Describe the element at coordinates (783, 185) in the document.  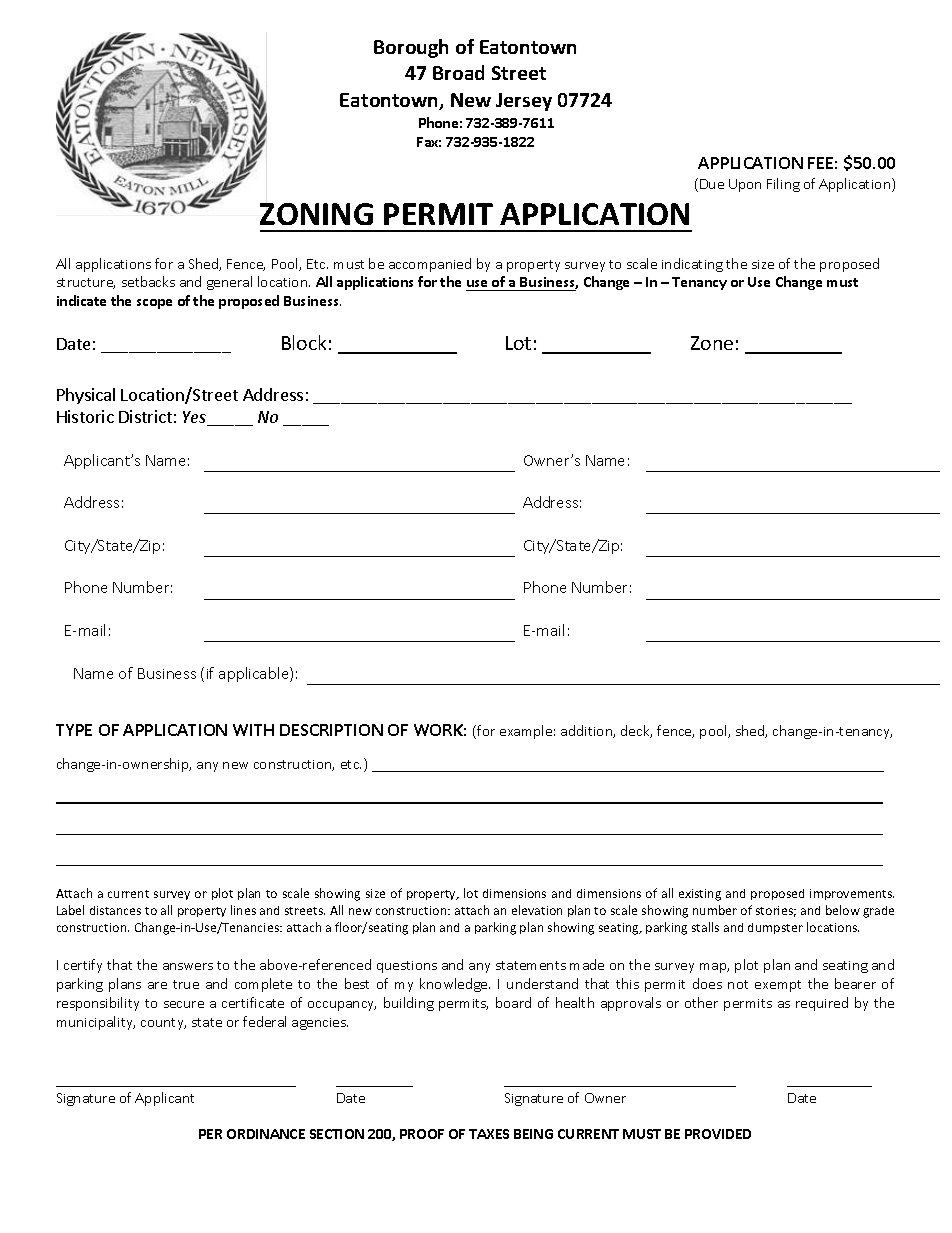
I see `Filing` at that location.
